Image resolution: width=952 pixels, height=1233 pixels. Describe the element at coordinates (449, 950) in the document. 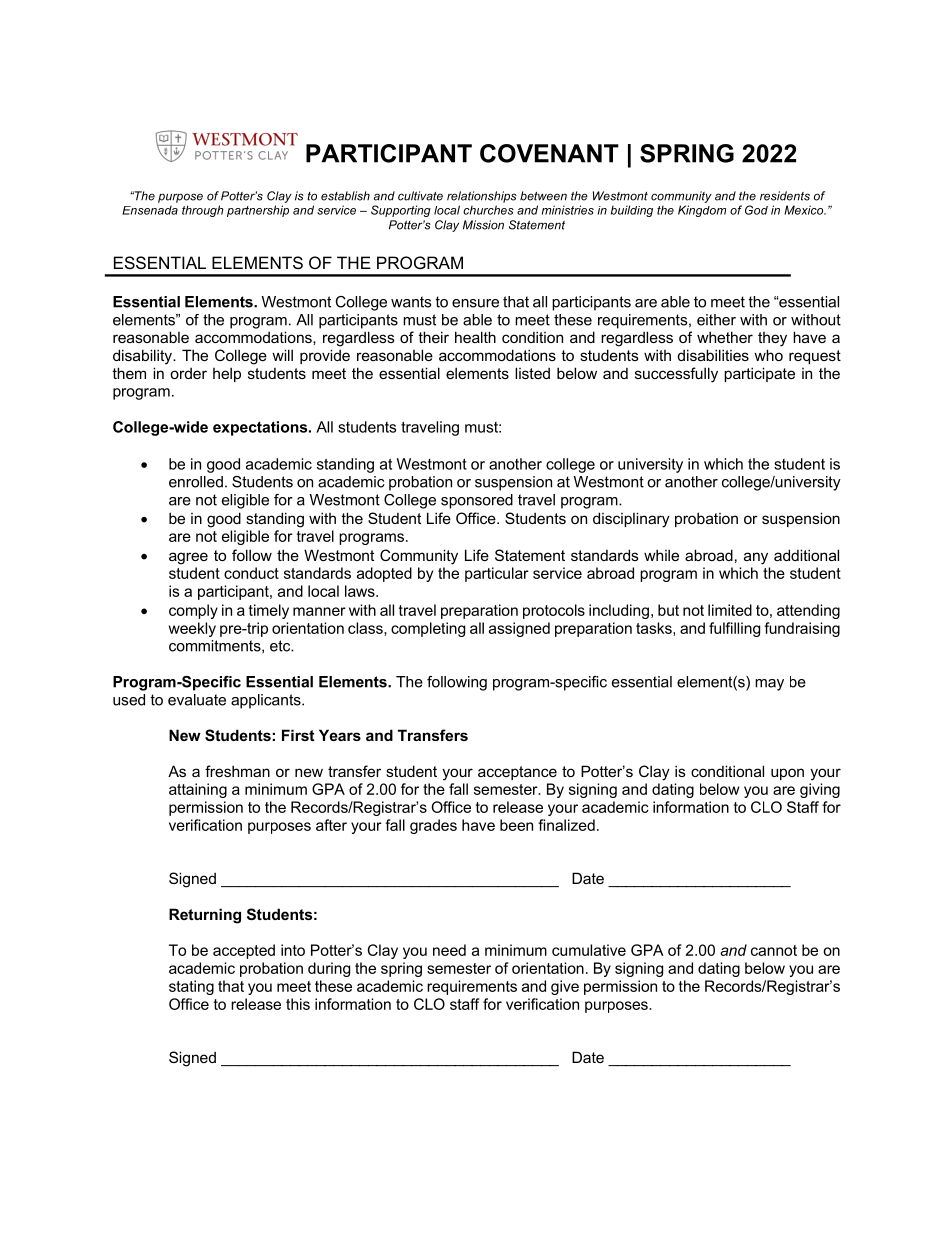

I see `need` at that location.
